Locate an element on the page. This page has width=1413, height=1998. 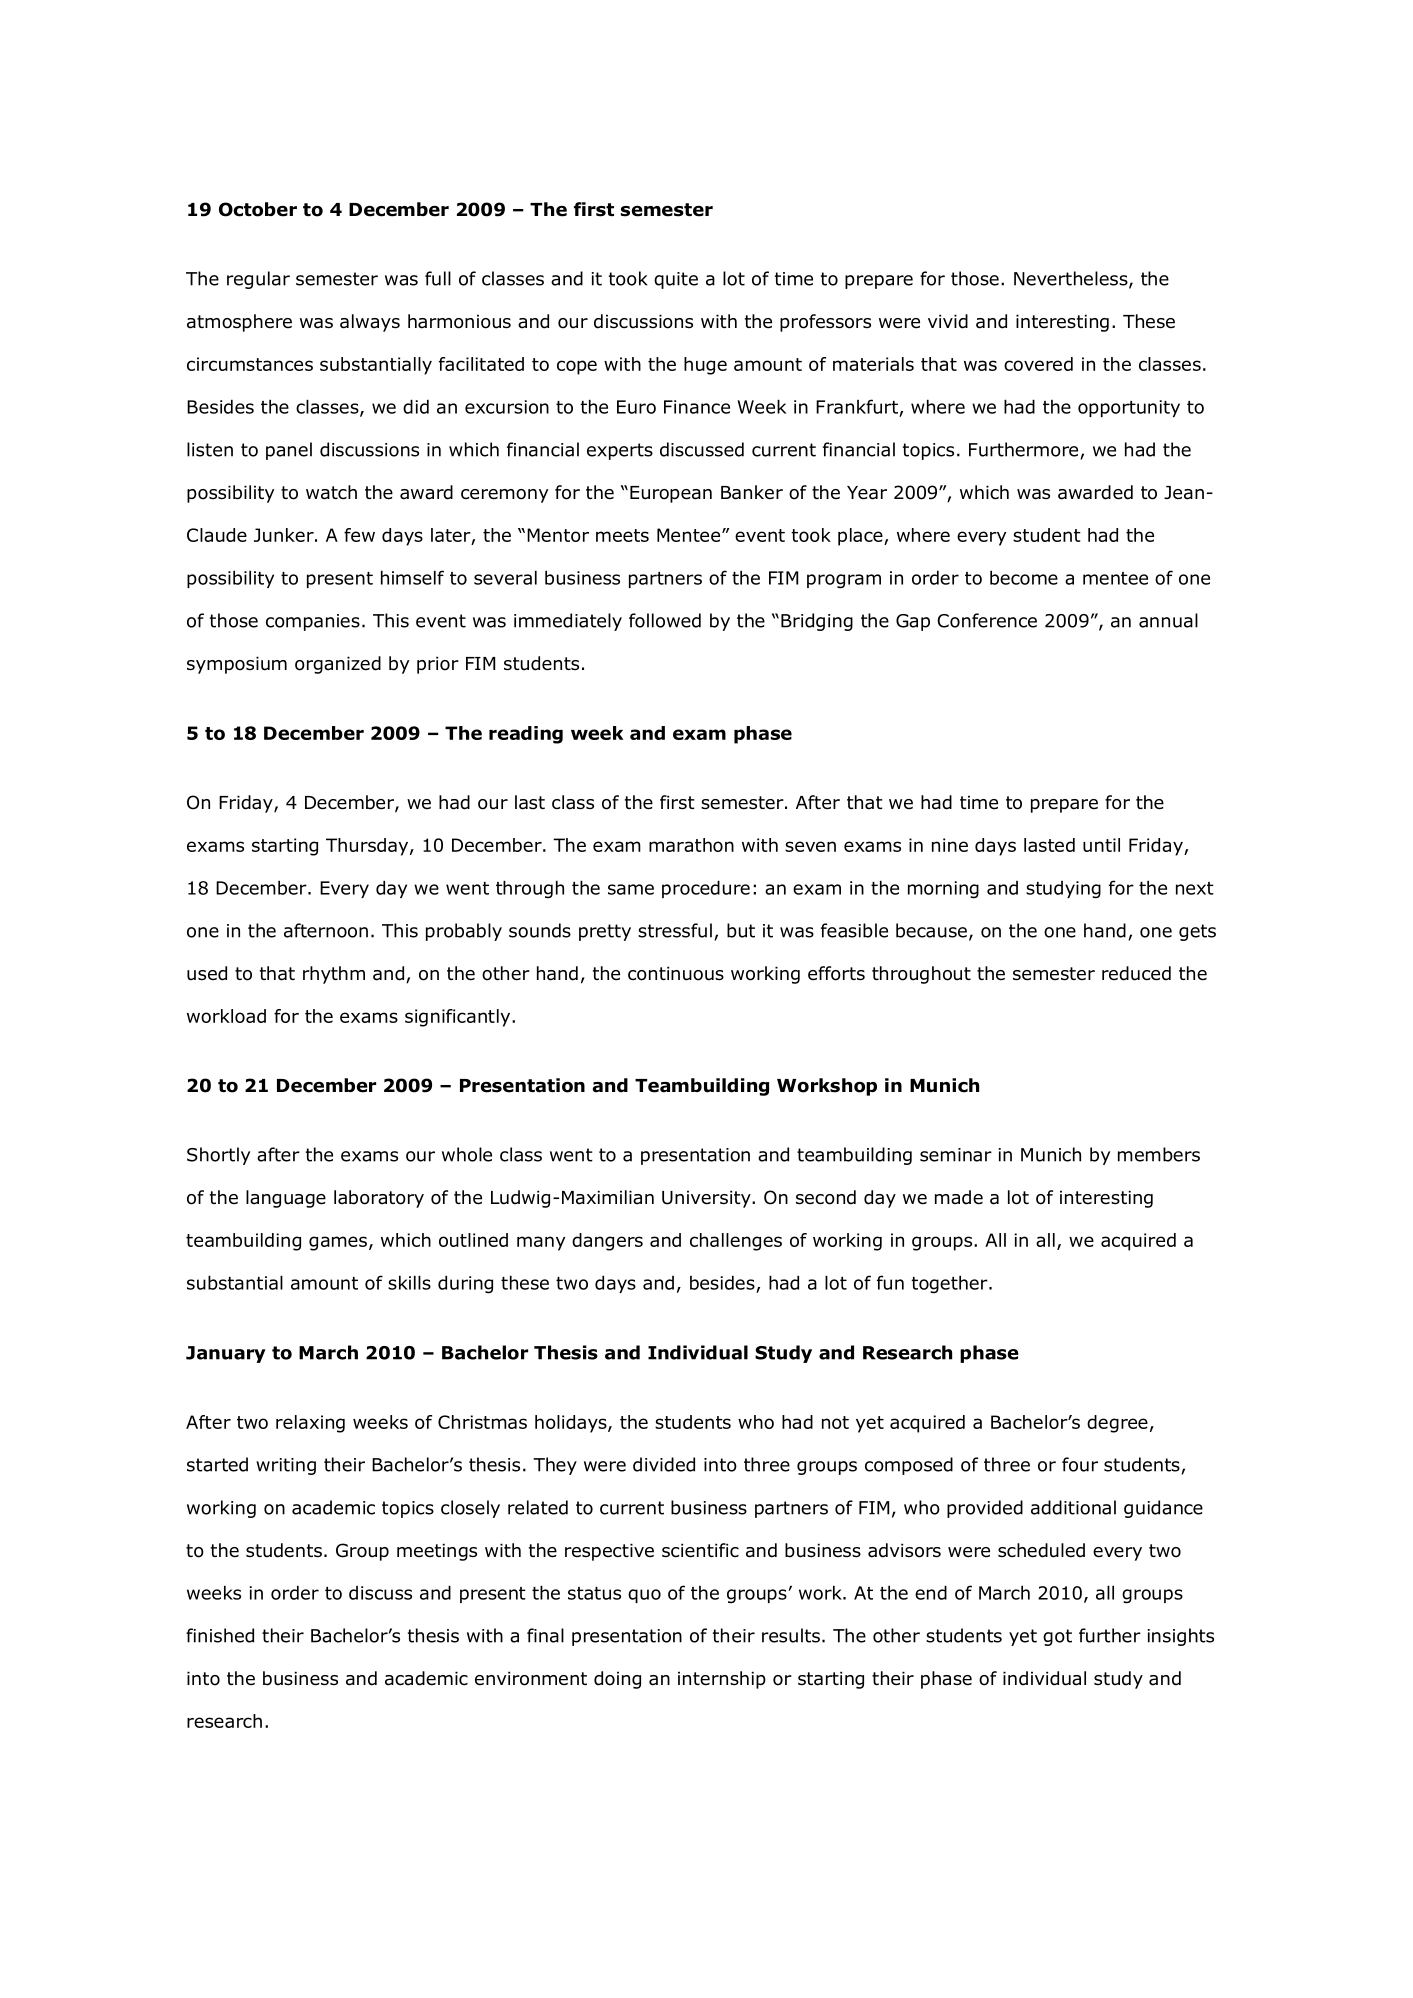
internship is located at coordinates (722, 1680).
